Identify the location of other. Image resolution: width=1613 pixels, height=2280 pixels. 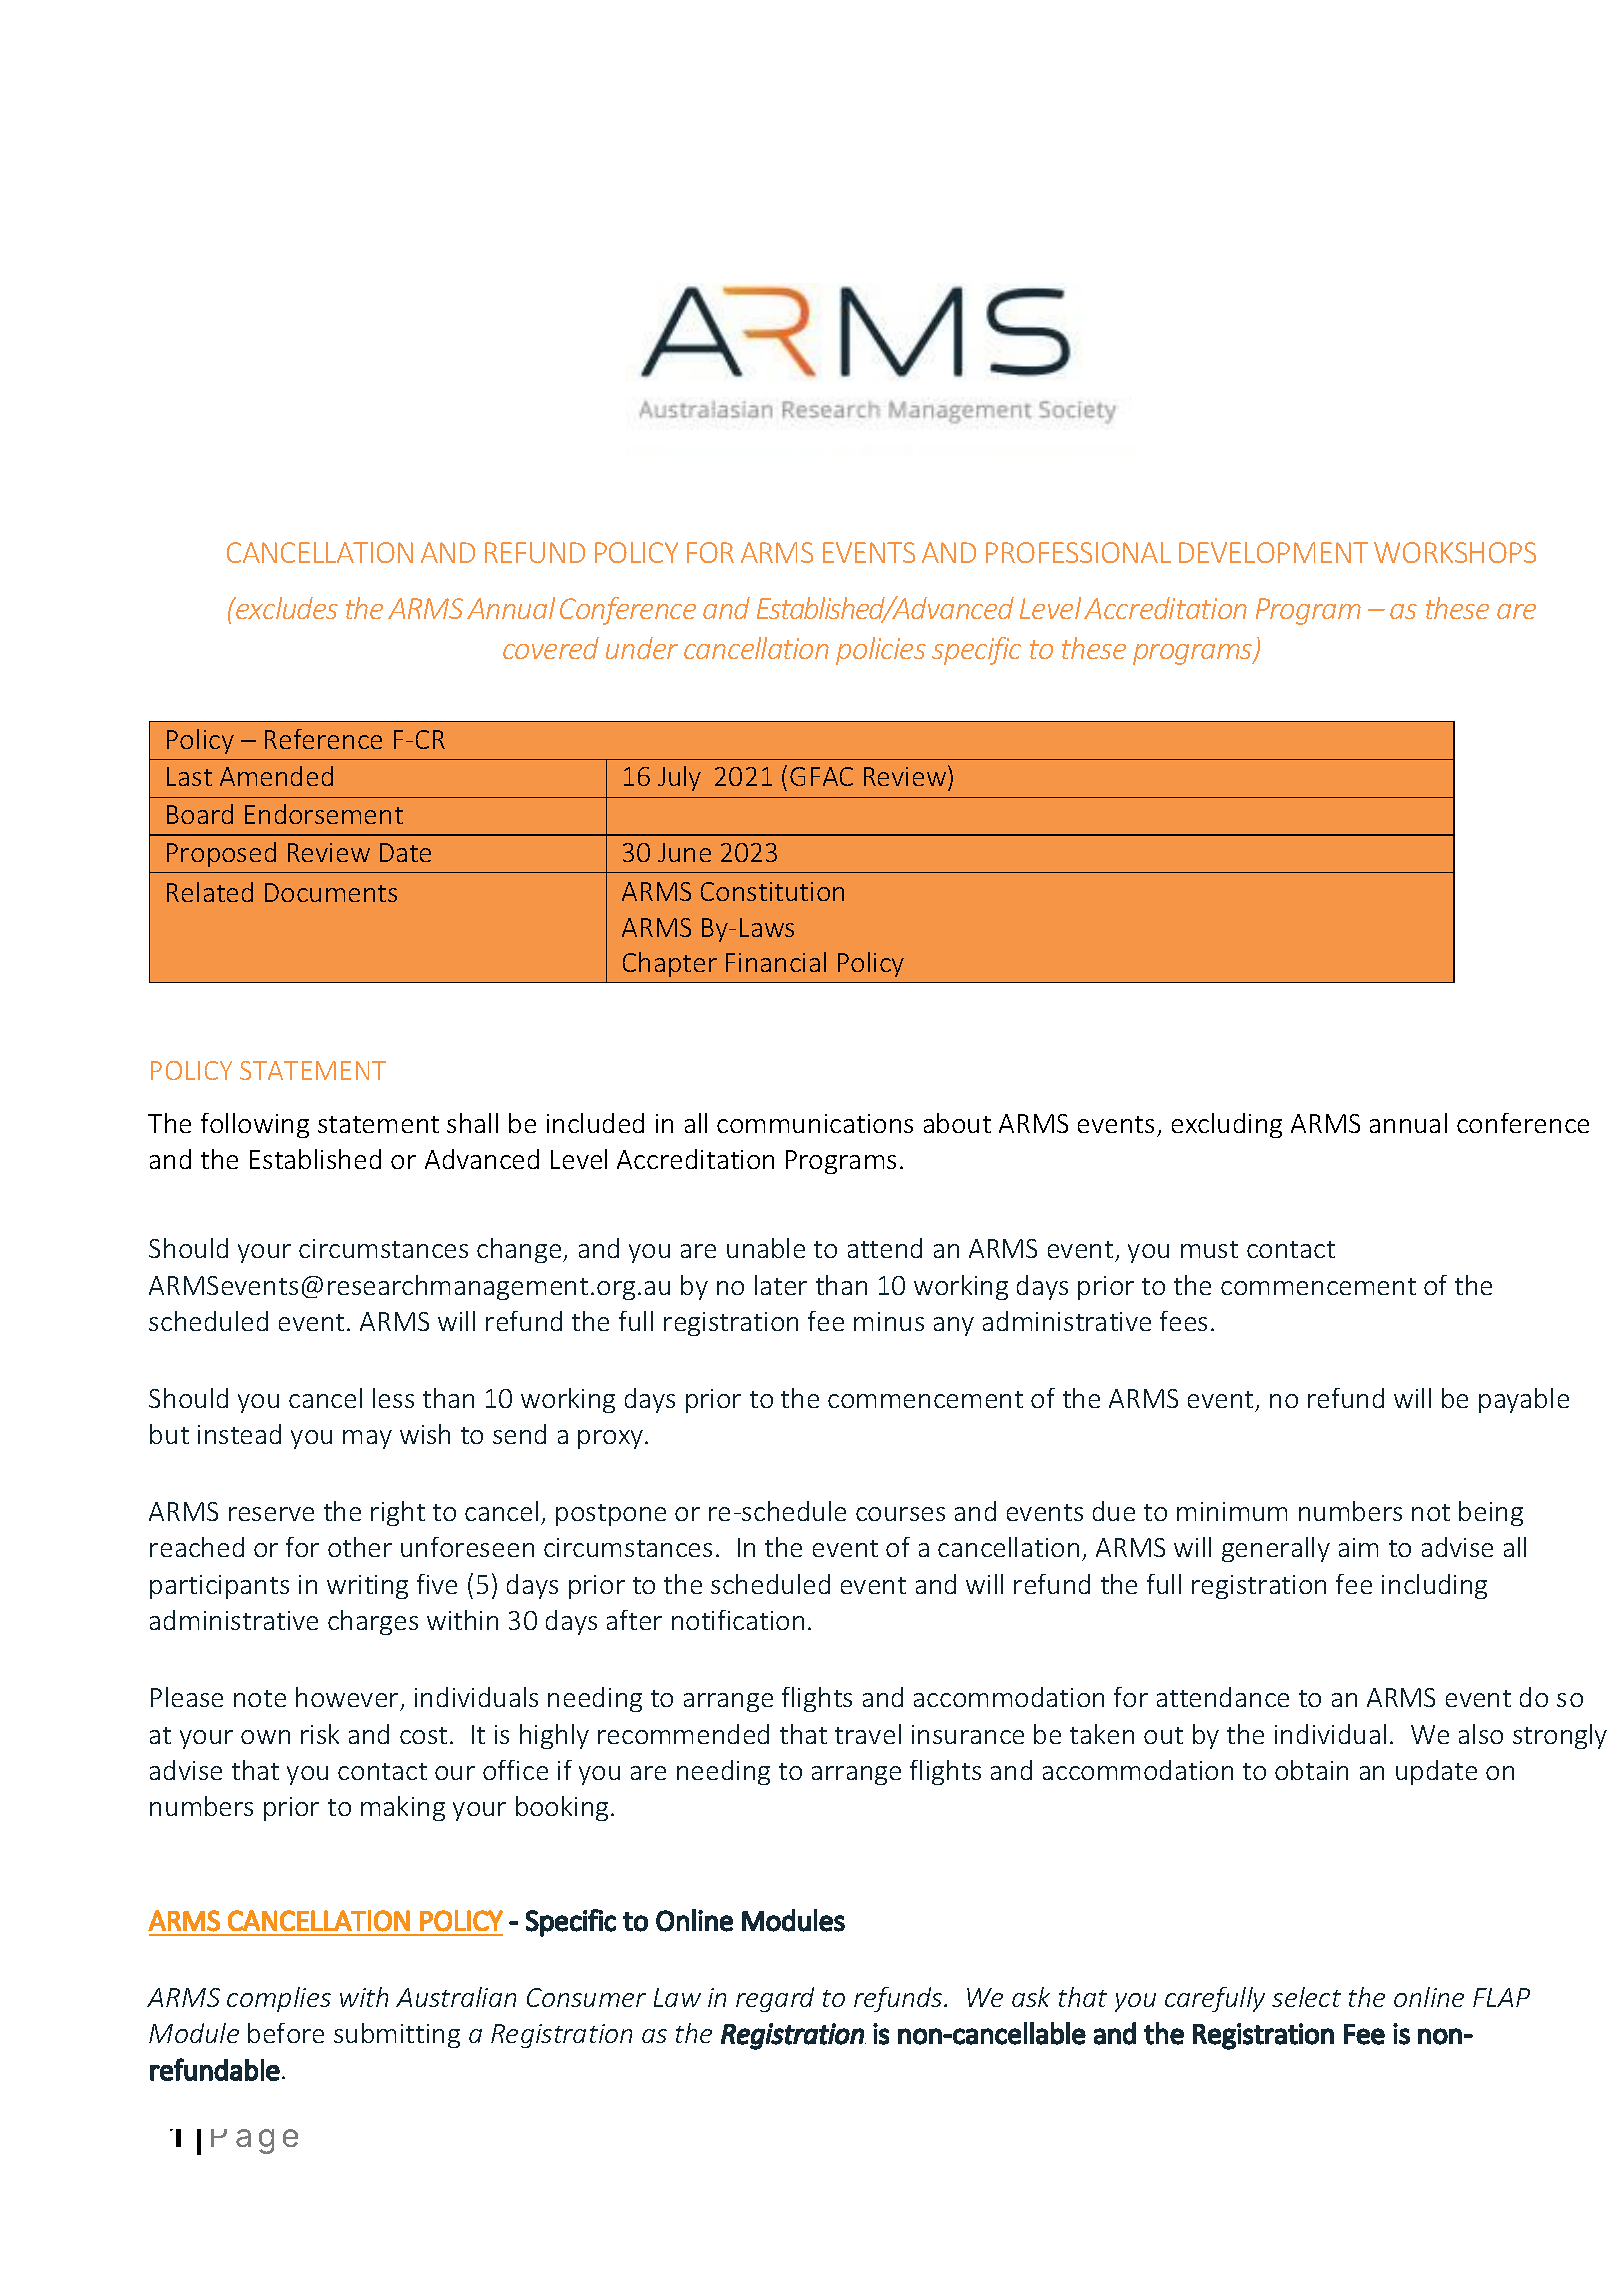
(360, 1547).
